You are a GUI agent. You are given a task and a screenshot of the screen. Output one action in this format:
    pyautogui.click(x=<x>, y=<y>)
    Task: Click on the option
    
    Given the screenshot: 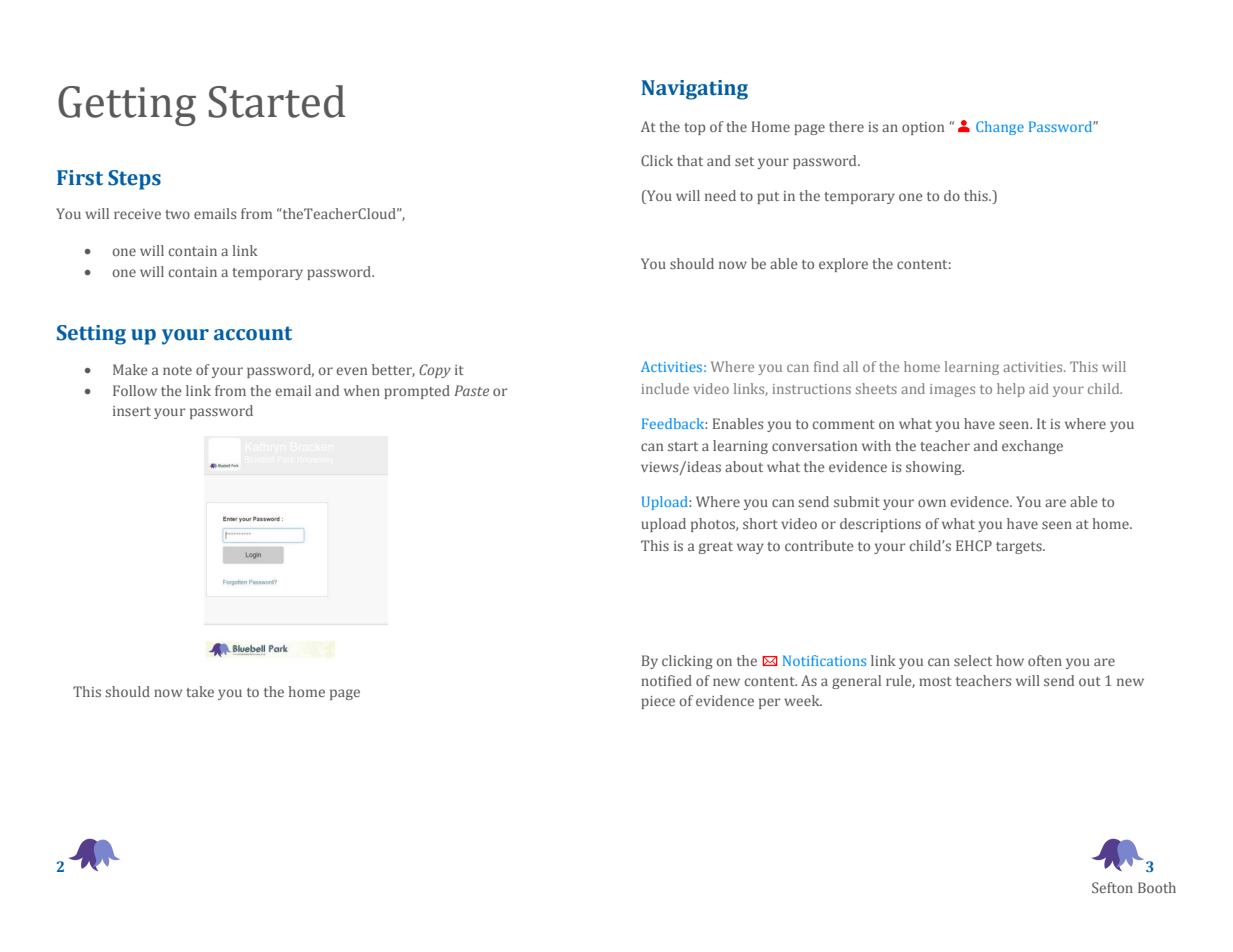 What is the action you would take?
    pyautogui.click(x=923, y=128)
